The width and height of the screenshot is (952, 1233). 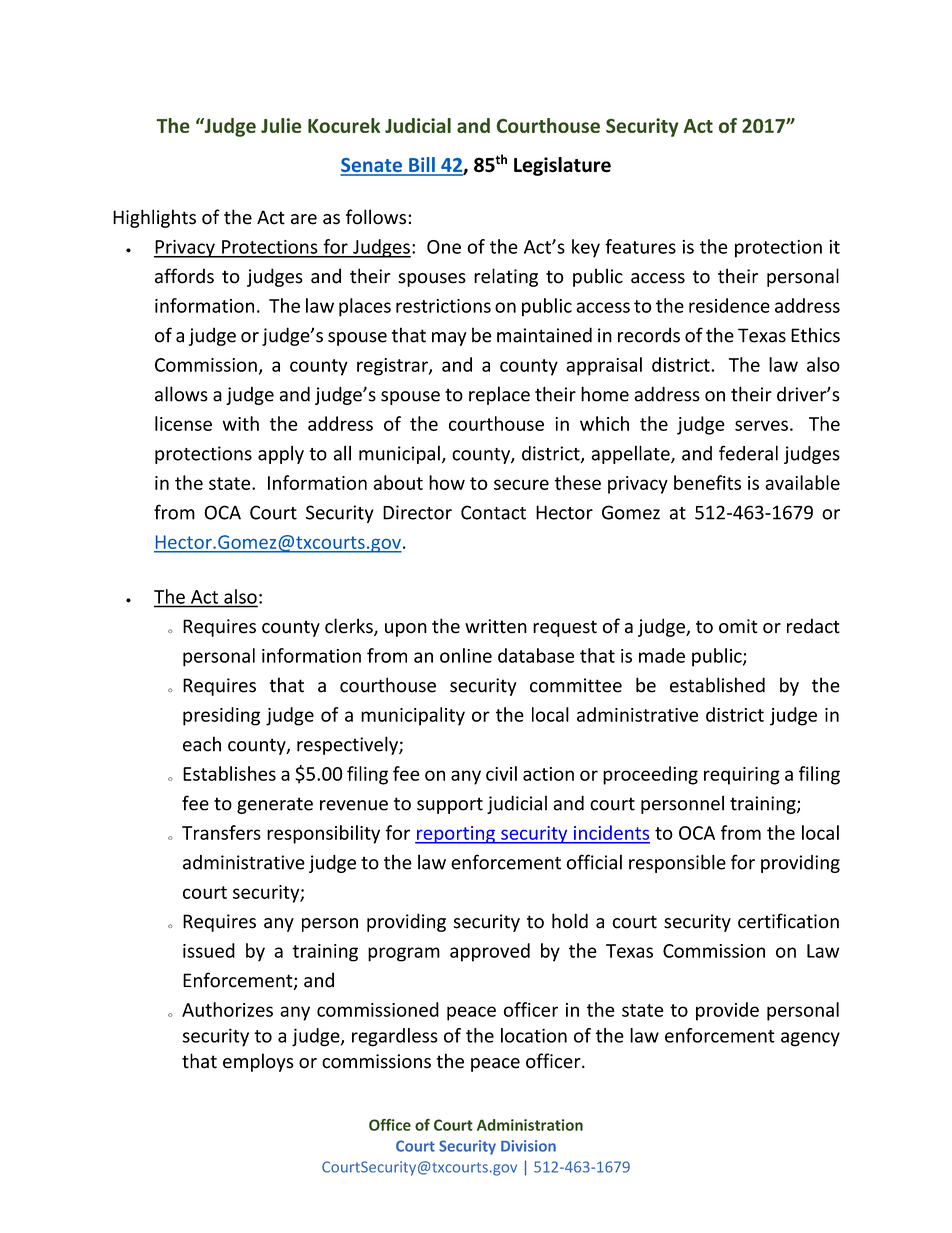 What do you see at coordinates (810, 1039) in the screenshot?
I see `agency` at bounding box center [810, 1039].
